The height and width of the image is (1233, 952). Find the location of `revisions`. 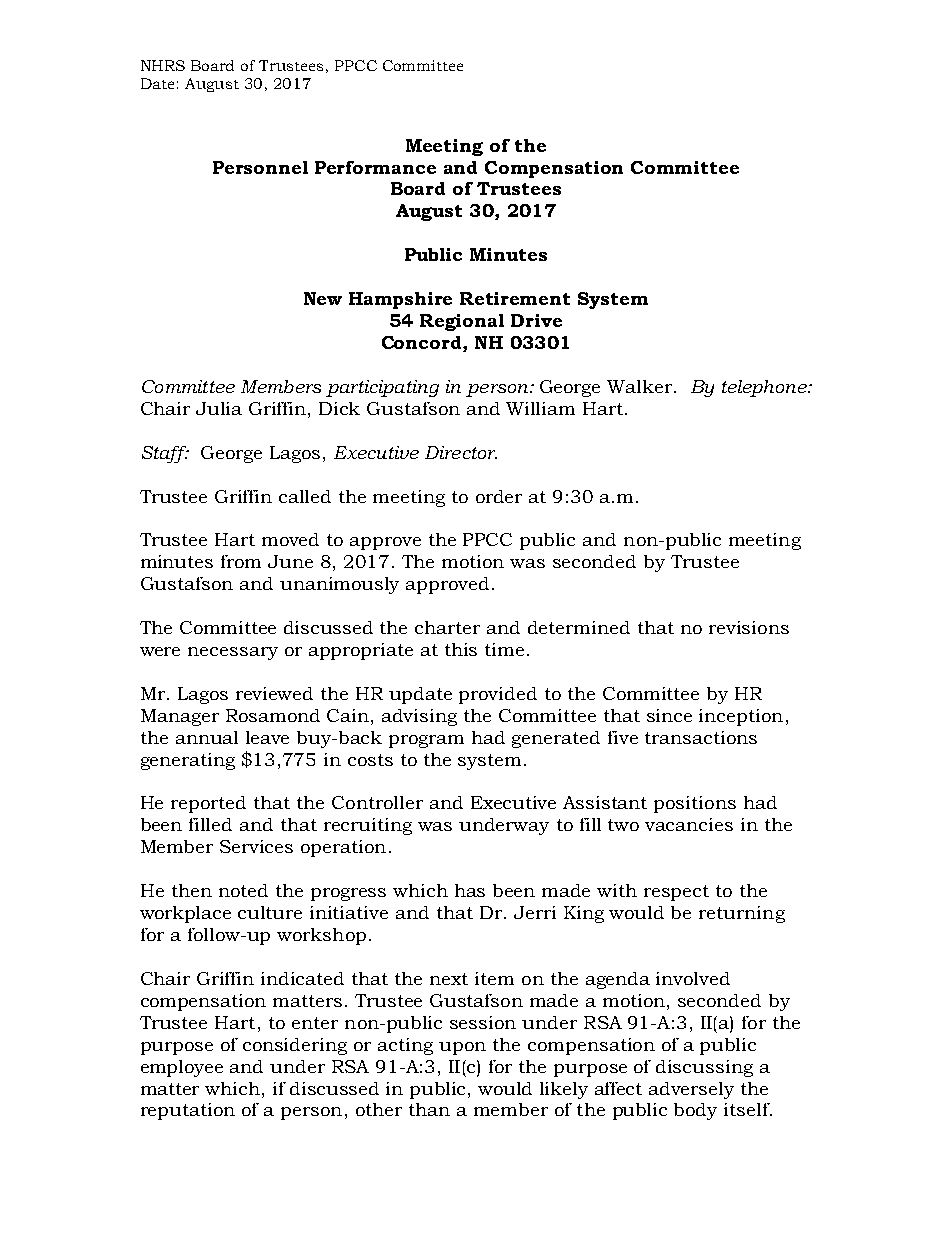

revisions is located at coordinates (749, 627).
